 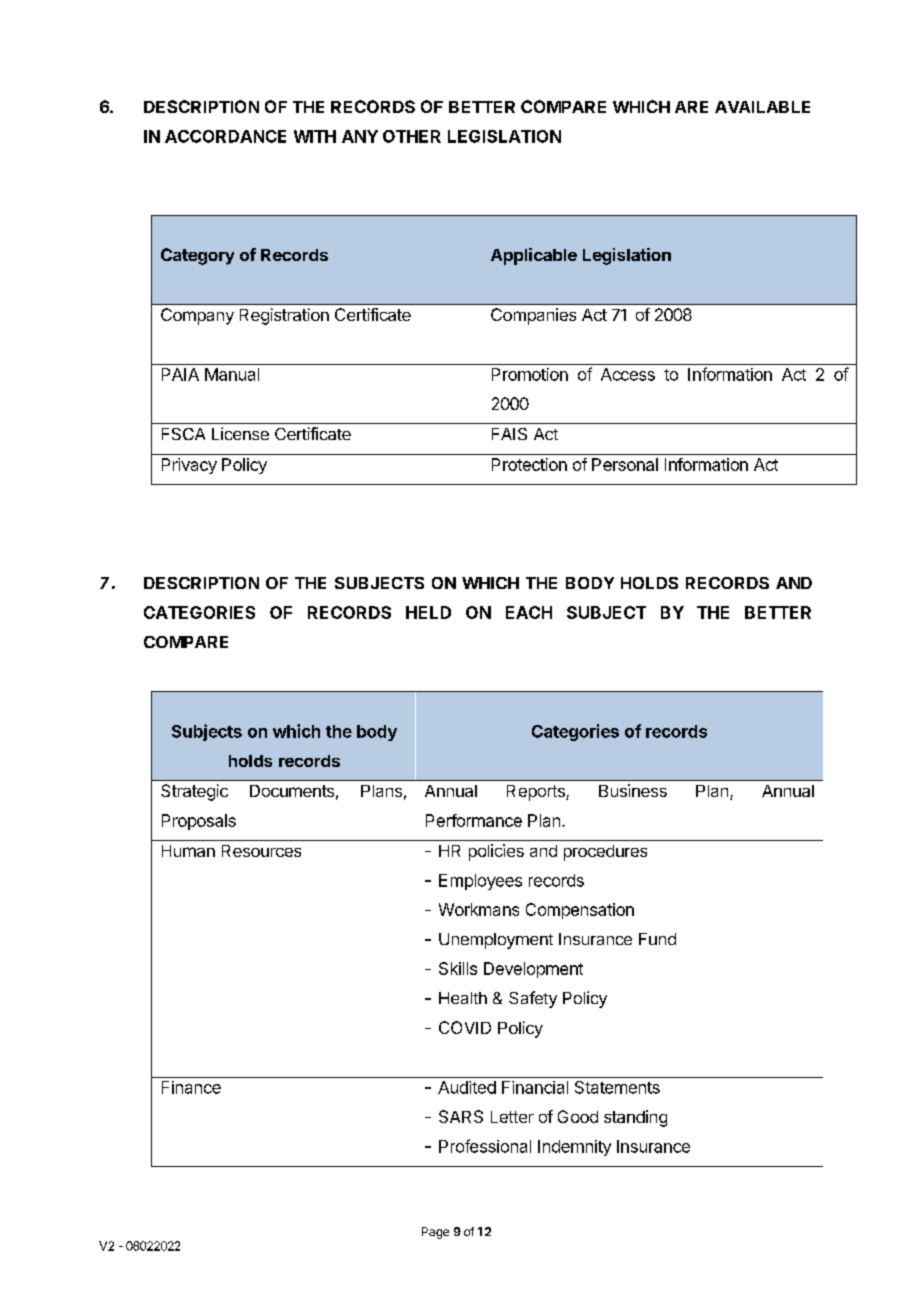 I want to click on Page, so click(x=435, y=1233).
